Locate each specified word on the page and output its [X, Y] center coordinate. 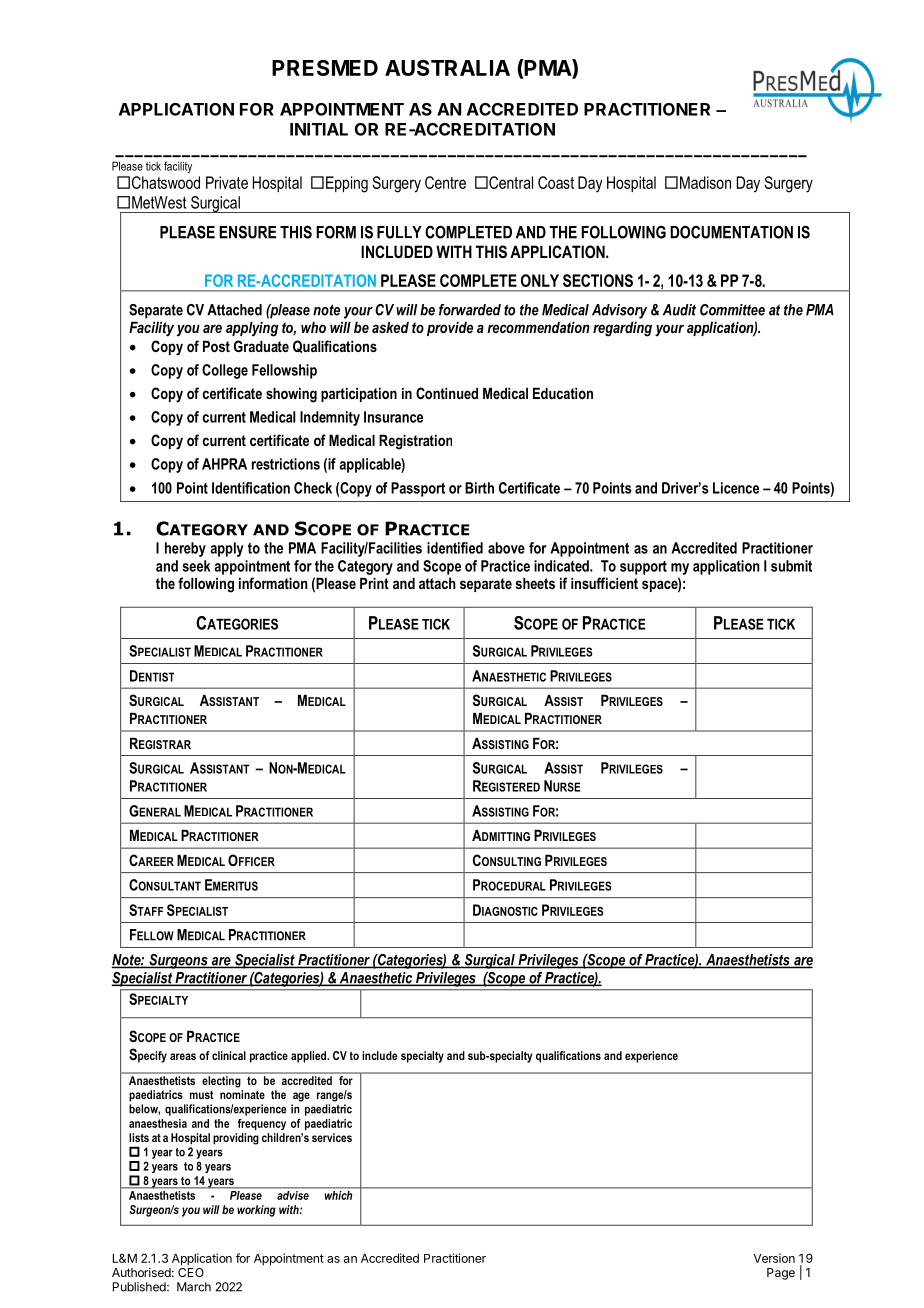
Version [774, 1258]
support [643, 568]
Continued [447, 393]
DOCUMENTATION [731, 232]
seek [196, 566]
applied [309, 1057]
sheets [535, 583]
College [225, 371]
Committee [732, 310]
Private [227, 182]
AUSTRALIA [447, 68]
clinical [229, 1055]
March [194, 1287]
